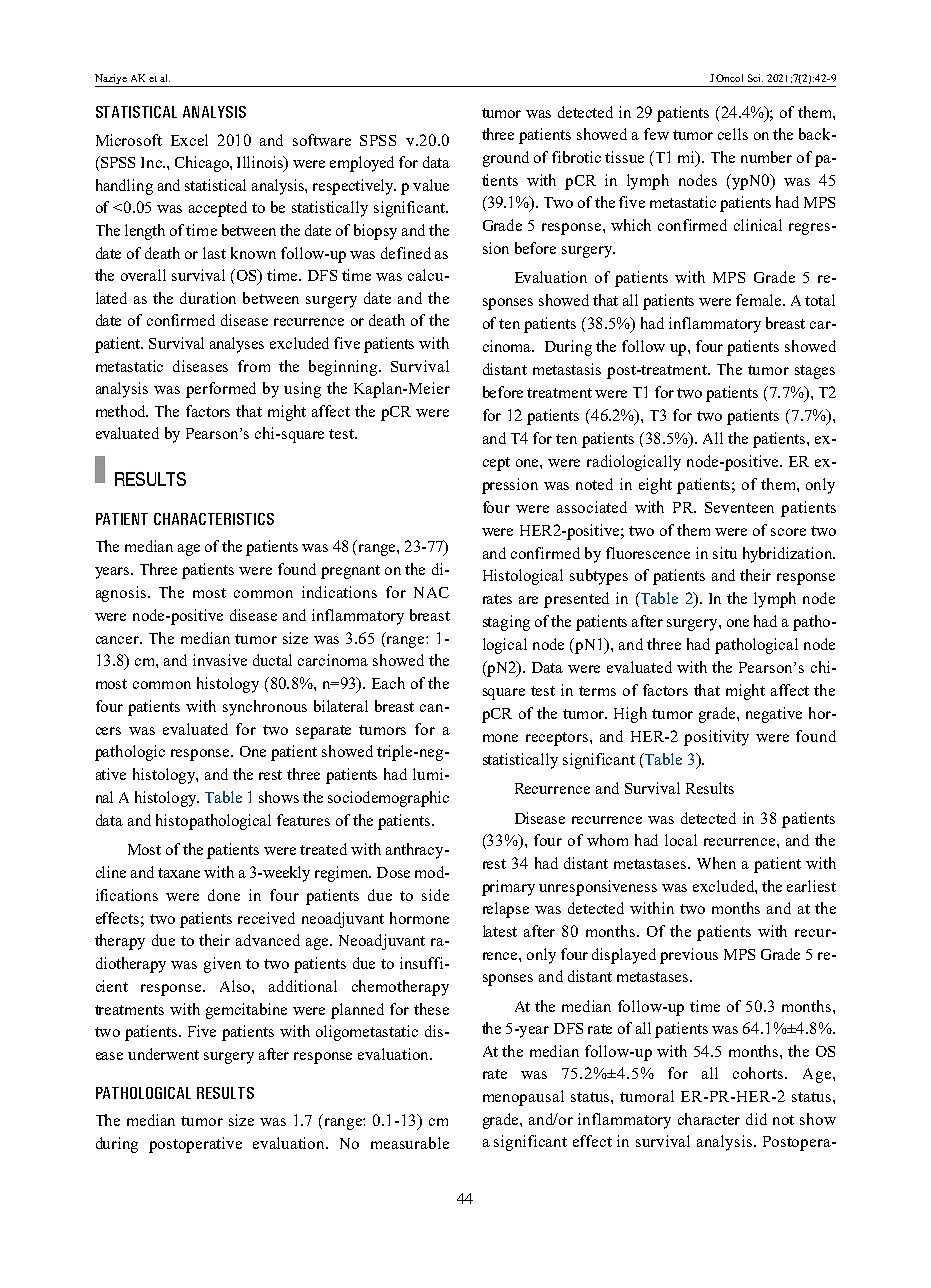 This image has width=931, height=1288. What do you see at coordinates (221, 390) in the image?
I see `performed` at bounding box center [221, 390].
